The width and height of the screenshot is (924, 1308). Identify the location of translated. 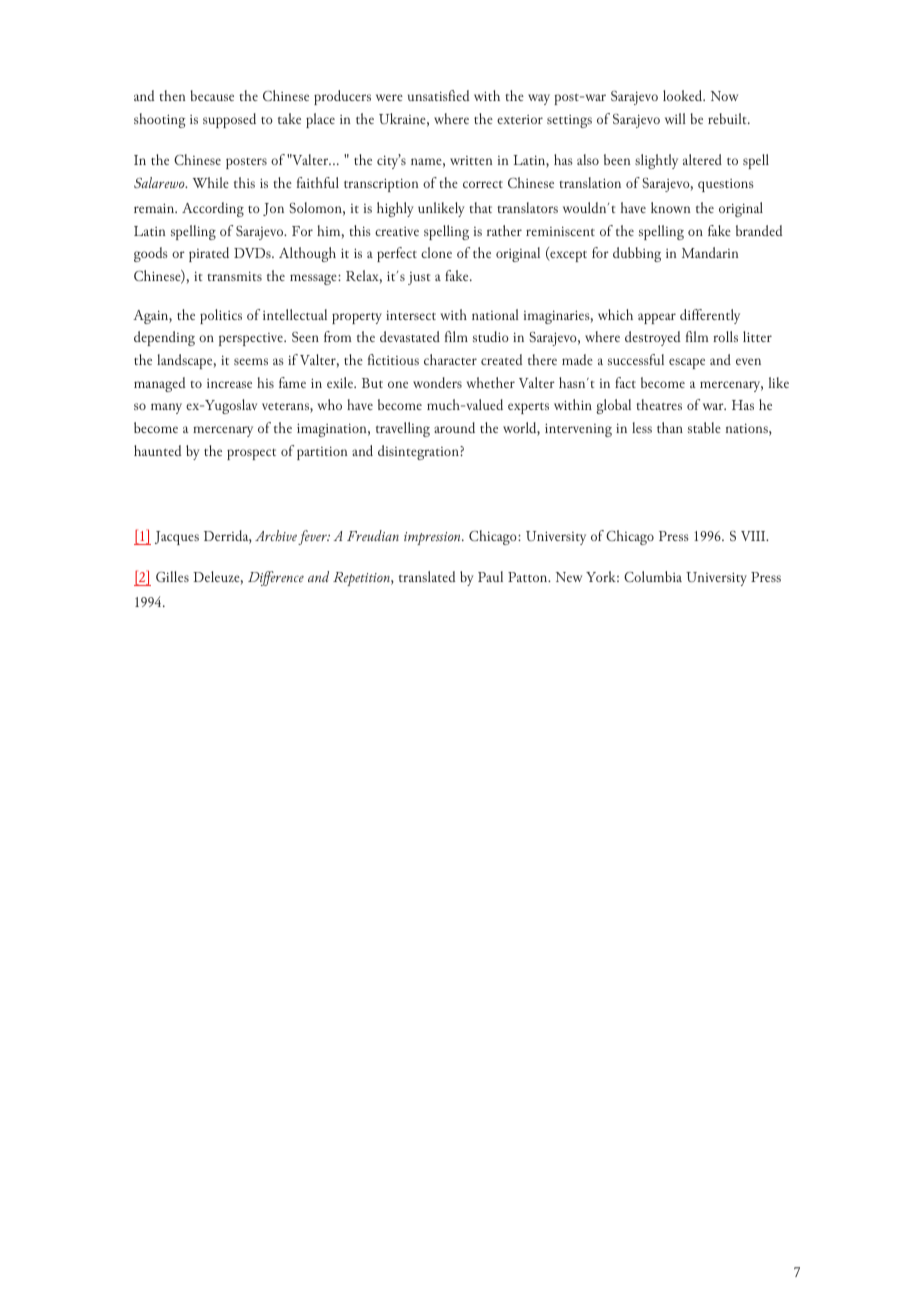
(427, 576).
